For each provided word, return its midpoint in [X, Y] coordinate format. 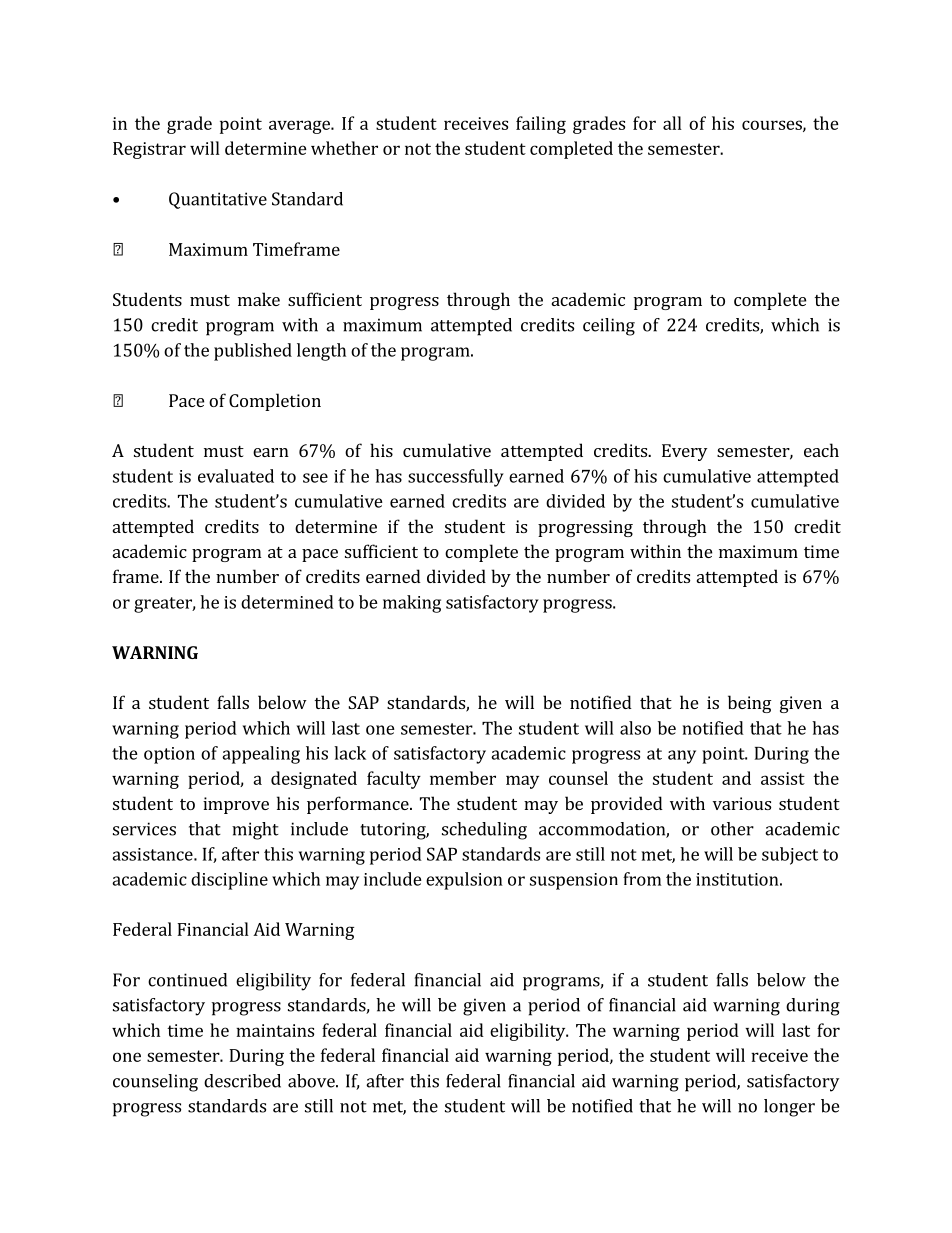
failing [541, 125]
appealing [261, 755]
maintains [275, 1030]
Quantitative [218, 200]
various [742, 803]
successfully [456, 478]
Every [684, 452]
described [242, 1081]
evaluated [236, 476]
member [463, 778]
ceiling [609, 327]
